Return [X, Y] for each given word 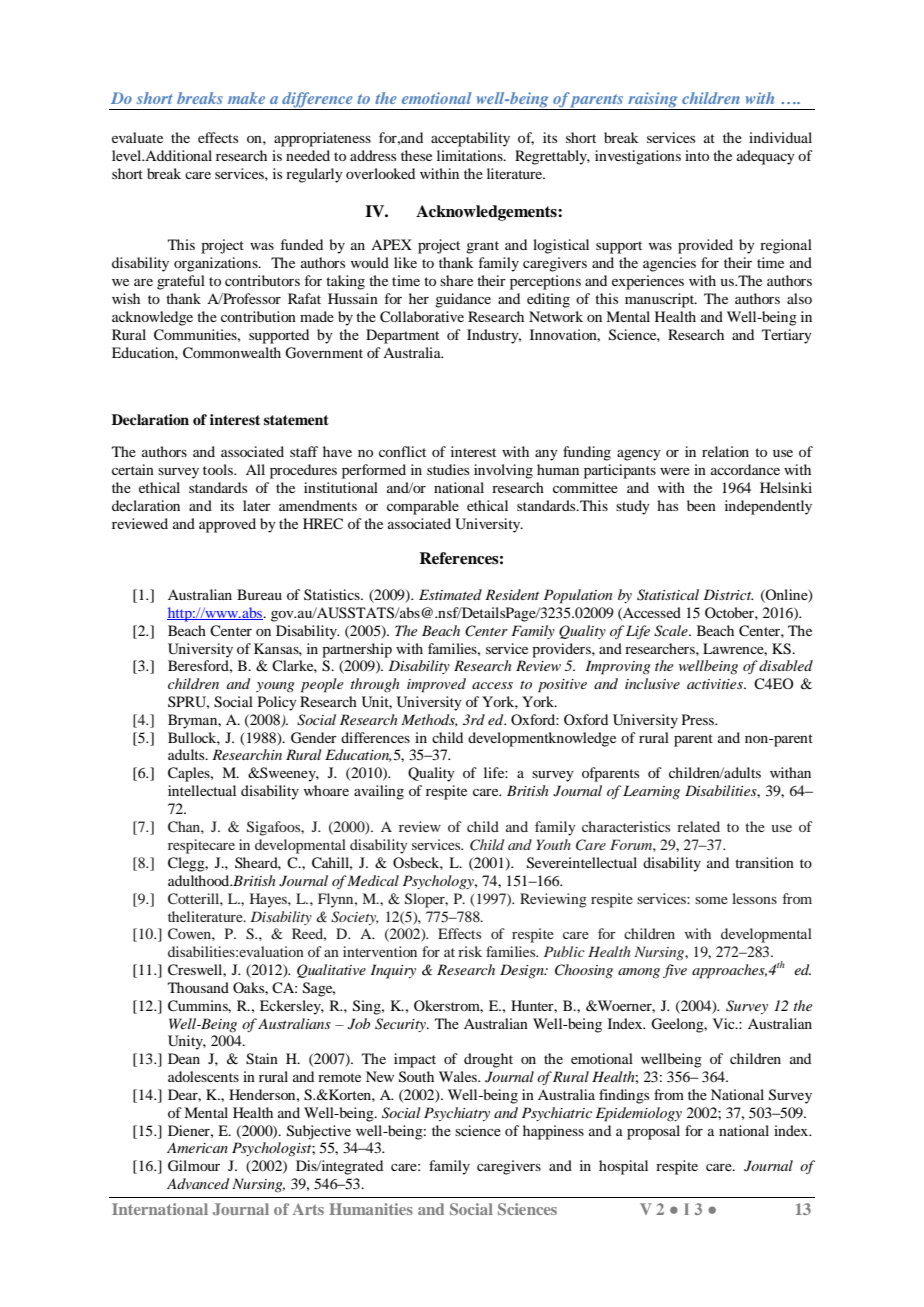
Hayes [269, 900]
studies [448, 469]
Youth [553, 844]
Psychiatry [457, 1114]
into [697, 155]
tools [219, 469]
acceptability [470, 139]
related [698, 826]
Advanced [198, 1183]
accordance [745, 469]
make [246, 98]
